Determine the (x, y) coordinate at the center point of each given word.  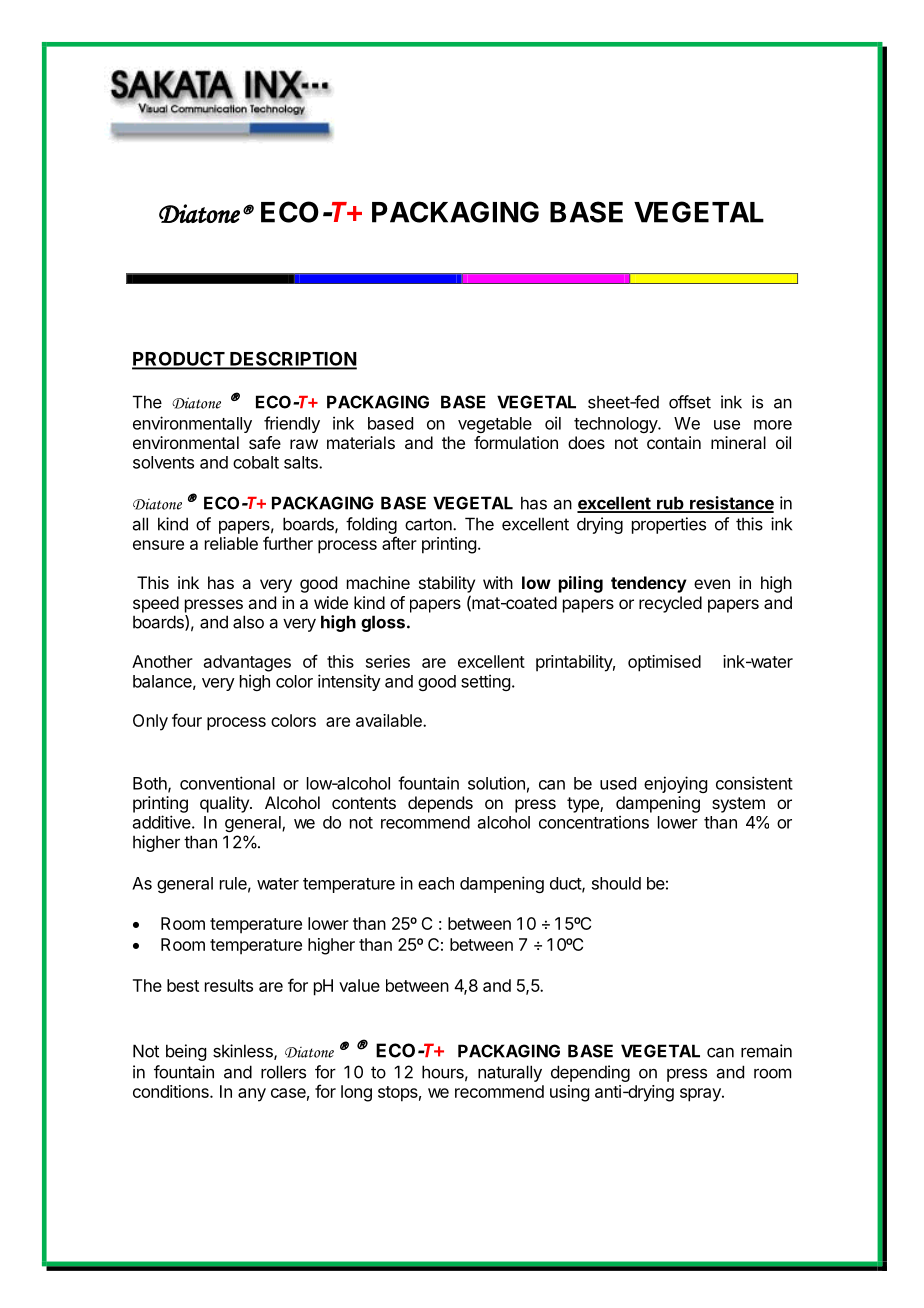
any (252, 1095)
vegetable (495, 425)
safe (265, 442)
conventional (227, 783)
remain (766, 1051)
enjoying (675, 784)
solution (496, 783)
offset (690, 402)
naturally (510, 1073)
